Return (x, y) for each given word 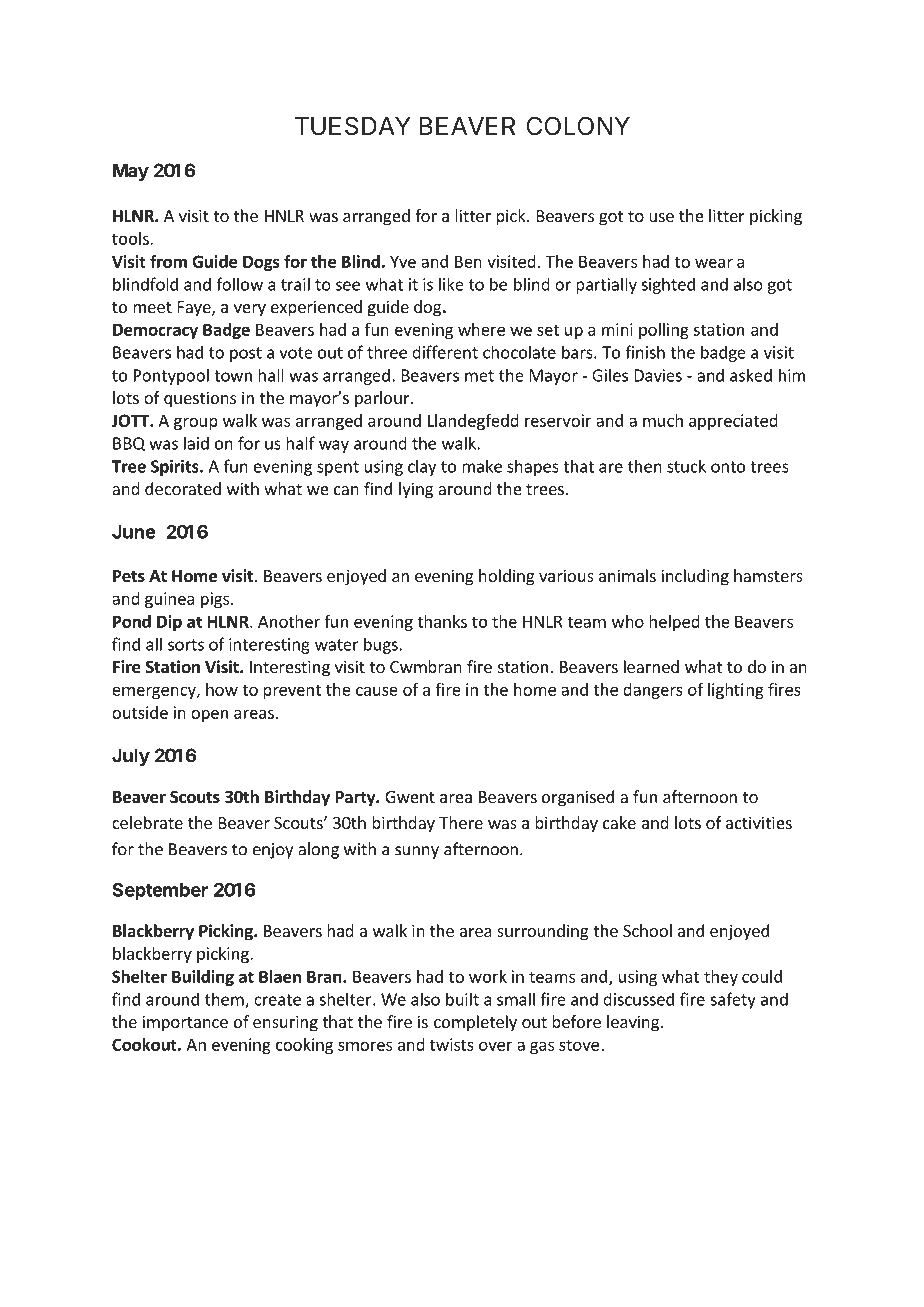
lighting (736, 691)
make (482, 466)
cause (377, 691)
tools (131, 238)
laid (196, 443)
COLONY (578, 126)
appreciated (733, 422)
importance (185, 1023)
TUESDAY (353, 126)
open (209, 715)
